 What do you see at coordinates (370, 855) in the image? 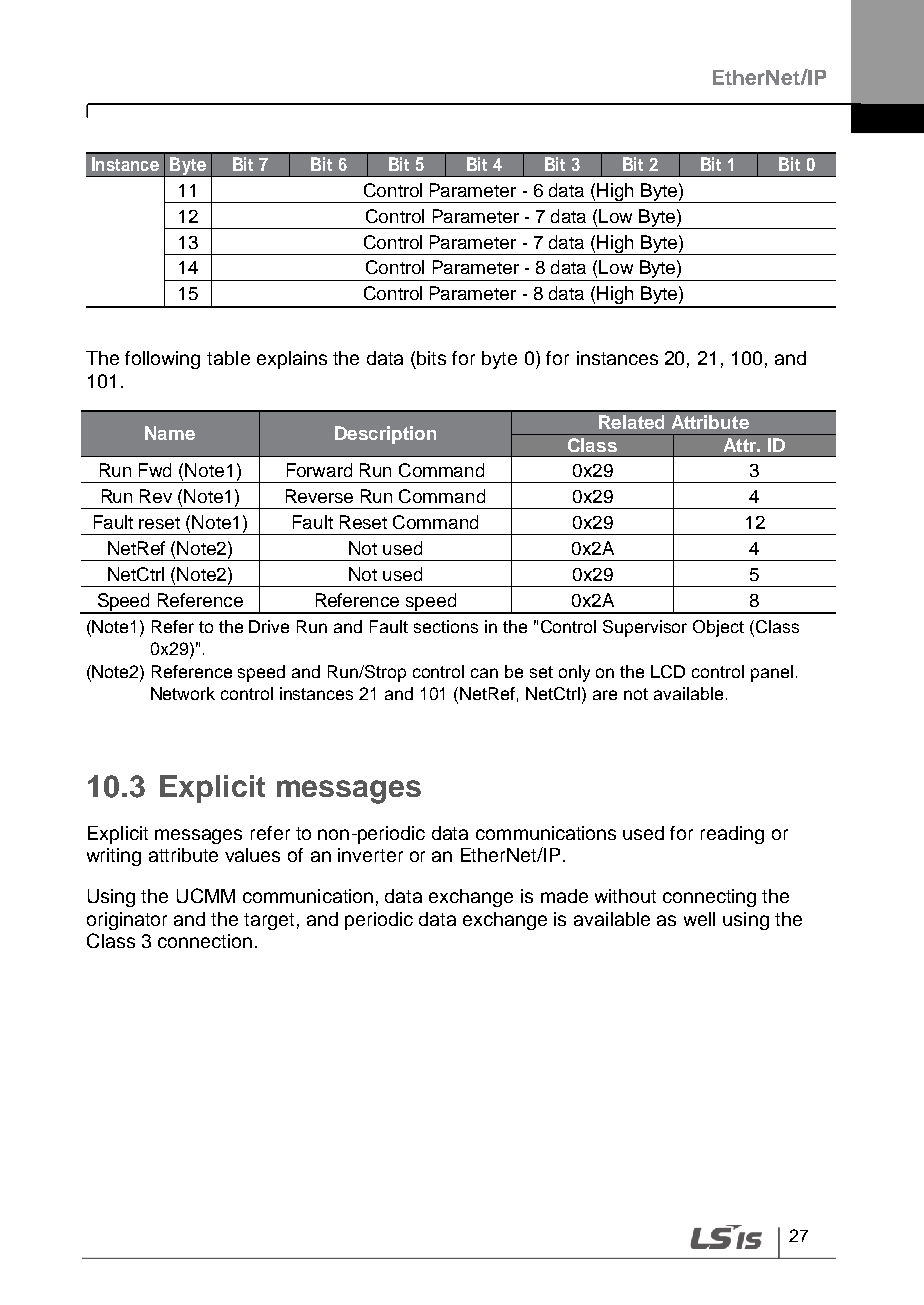
I see `inverter` at bounding box center [370, 855].
